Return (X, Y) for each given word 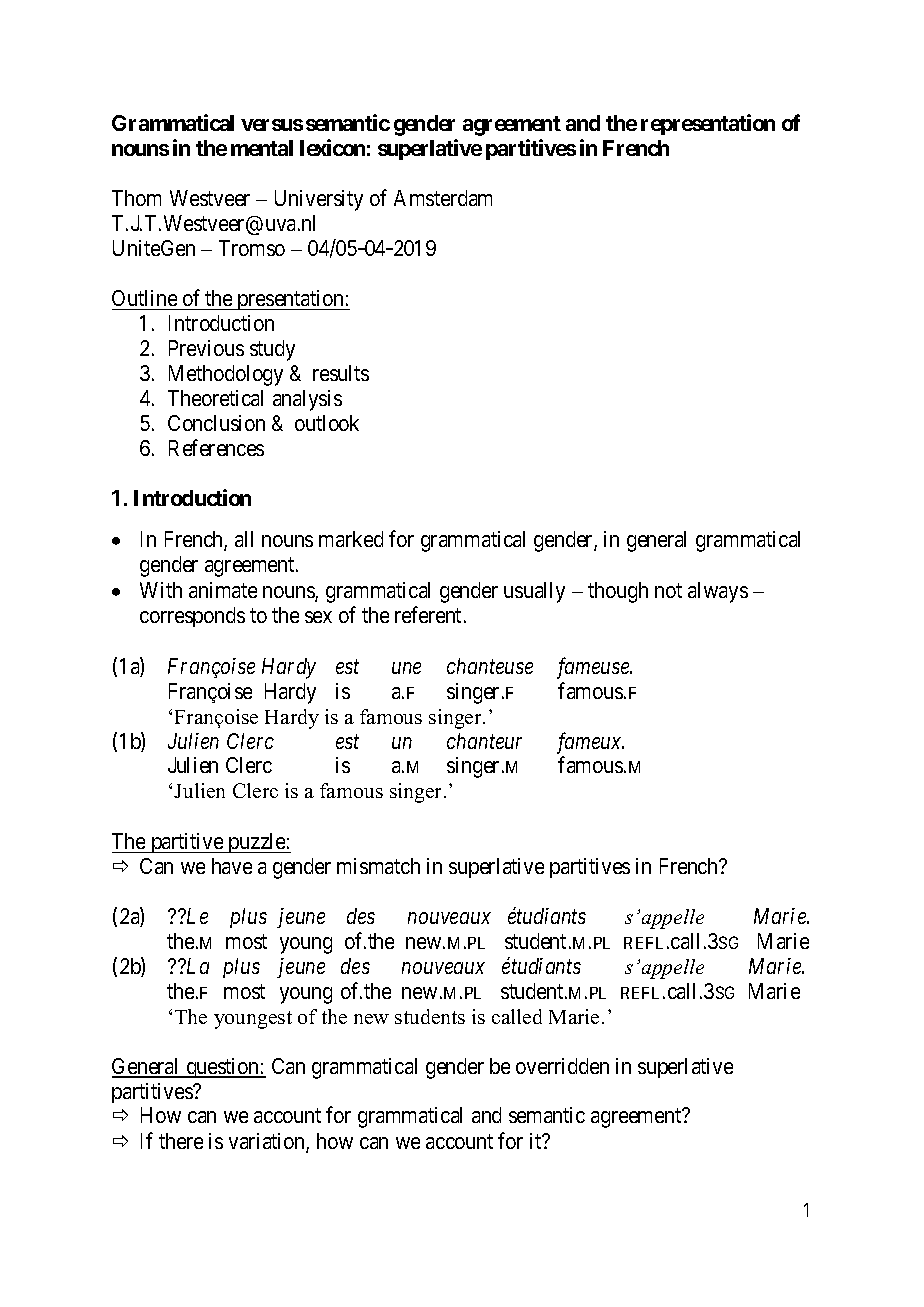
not (668, 591)
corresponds (192, 617)
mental (262, 148)
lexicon (332, 147)
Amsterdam (443, 198)
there (181, 1141)
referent (428, 615)
